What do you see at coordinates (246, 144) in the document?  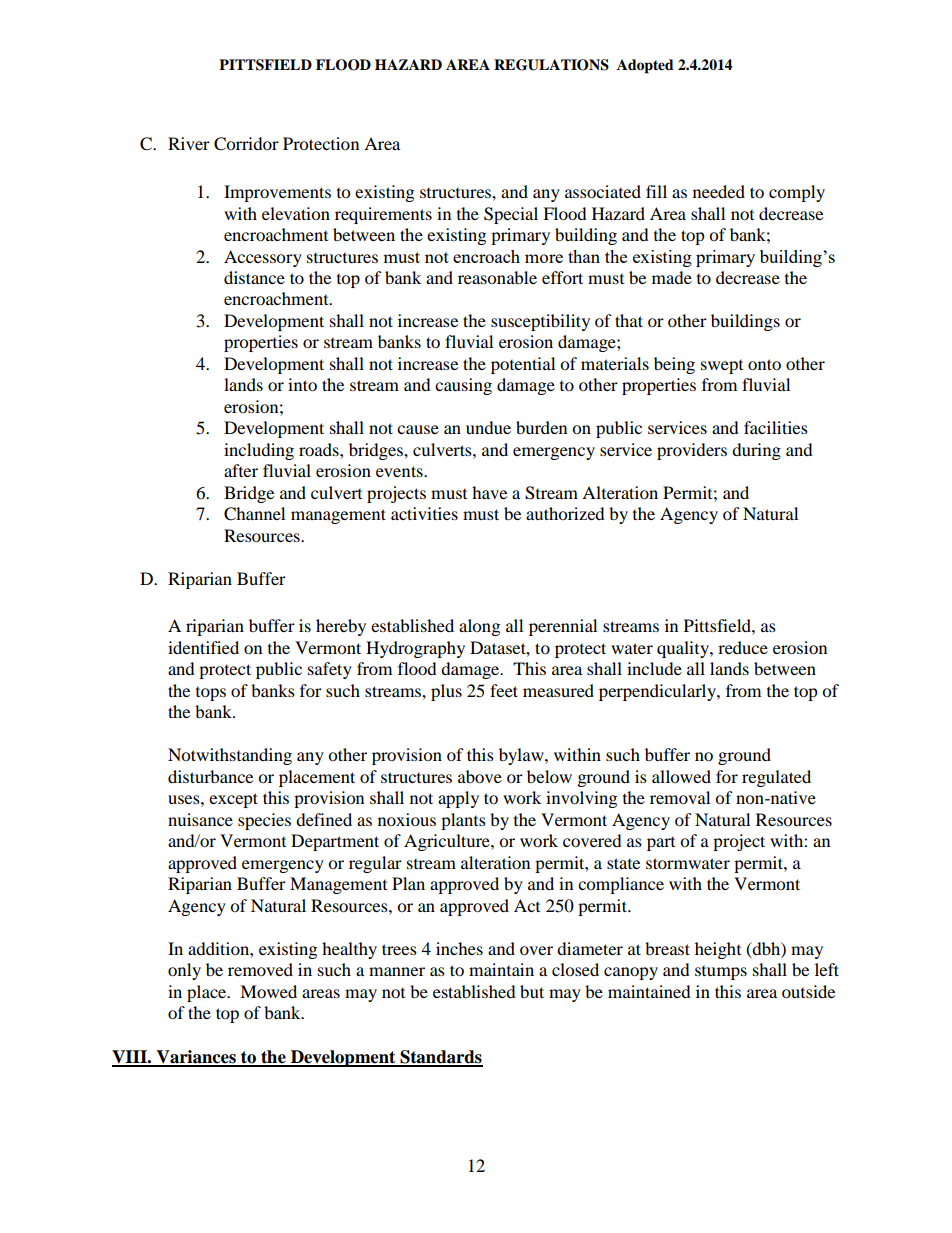 I see `Corridor` at bounding box center [246, 144].
